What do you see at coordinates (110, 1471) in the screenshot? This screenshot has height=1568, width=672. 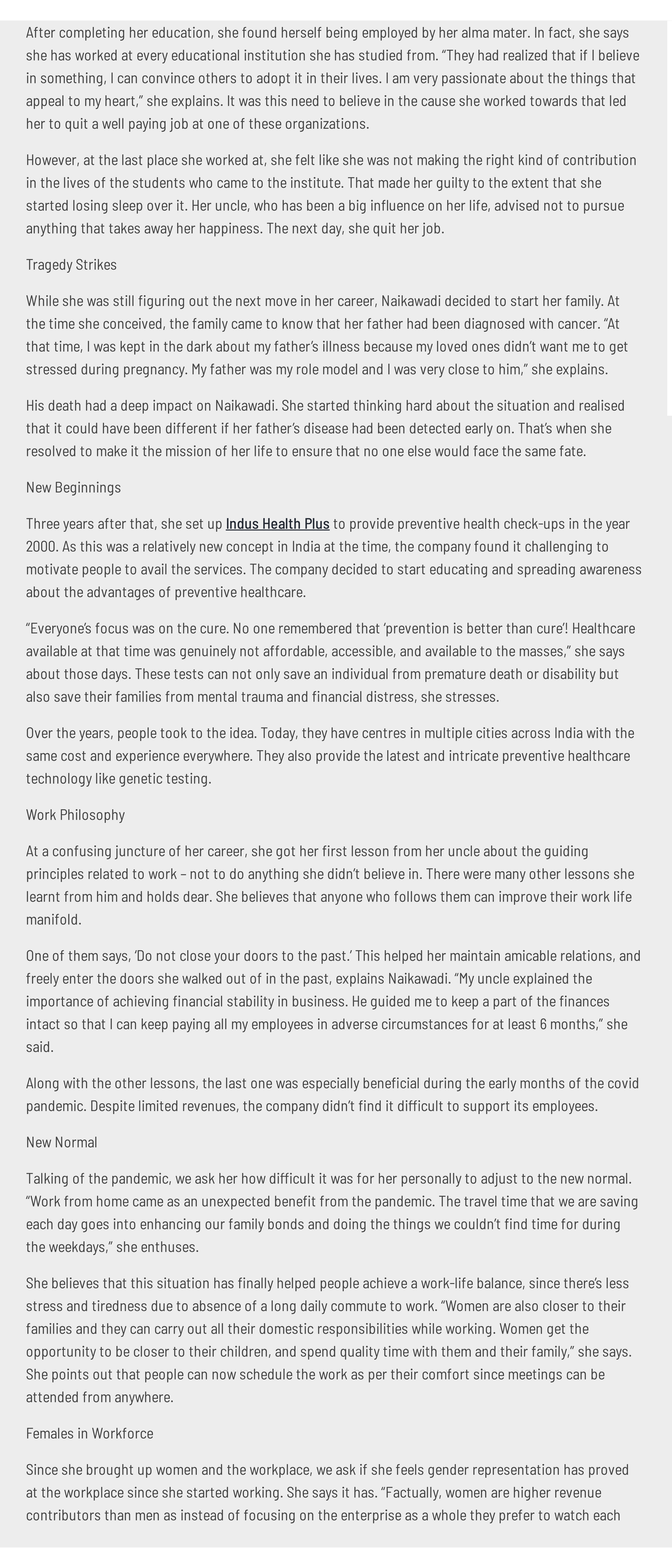 I see `brought` at bounding box center [110, 1471].
